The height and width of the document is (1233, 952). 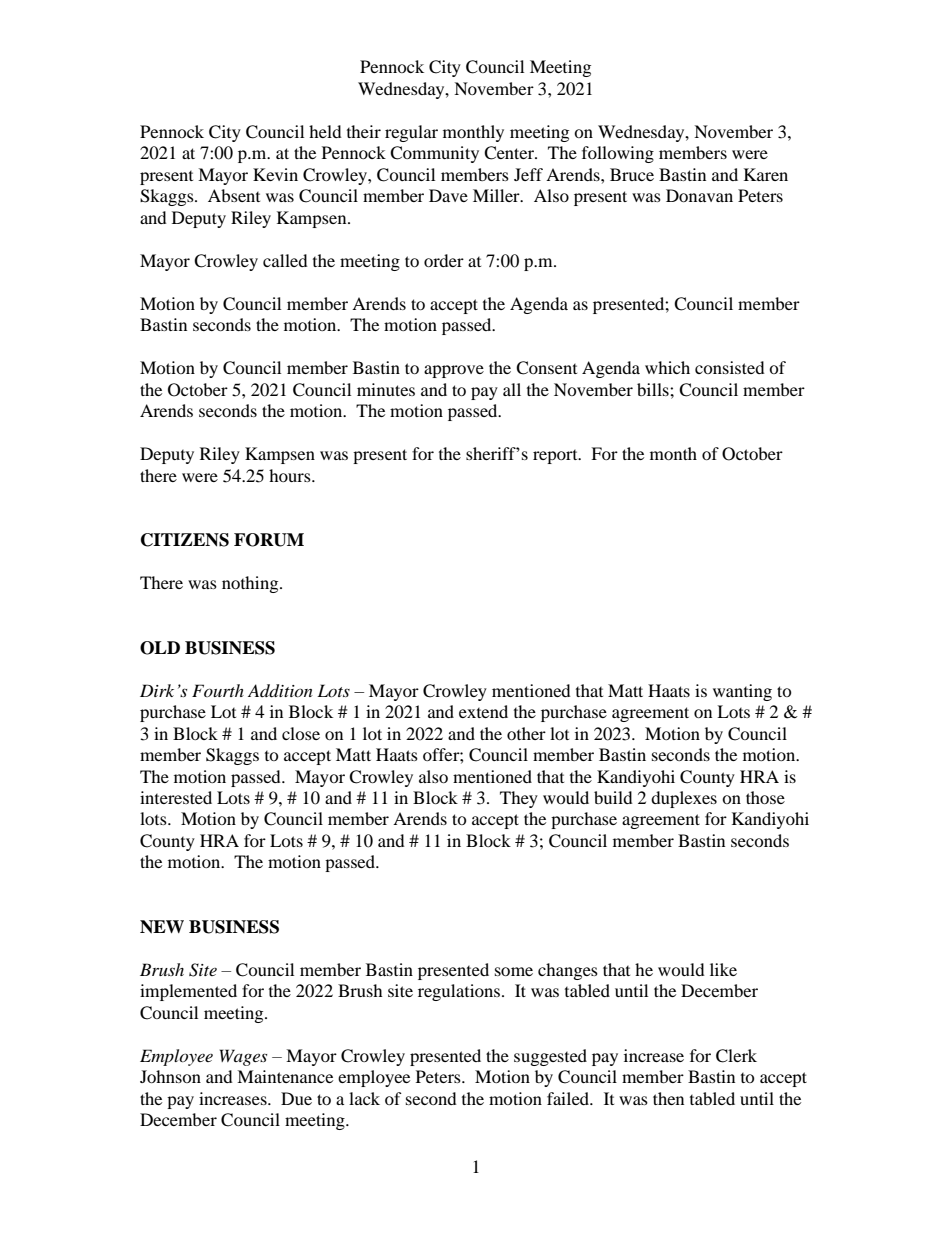 What do you see at coordinates (668, 1098) in the document?
I see `then` at bounding box center [668, 1098].
